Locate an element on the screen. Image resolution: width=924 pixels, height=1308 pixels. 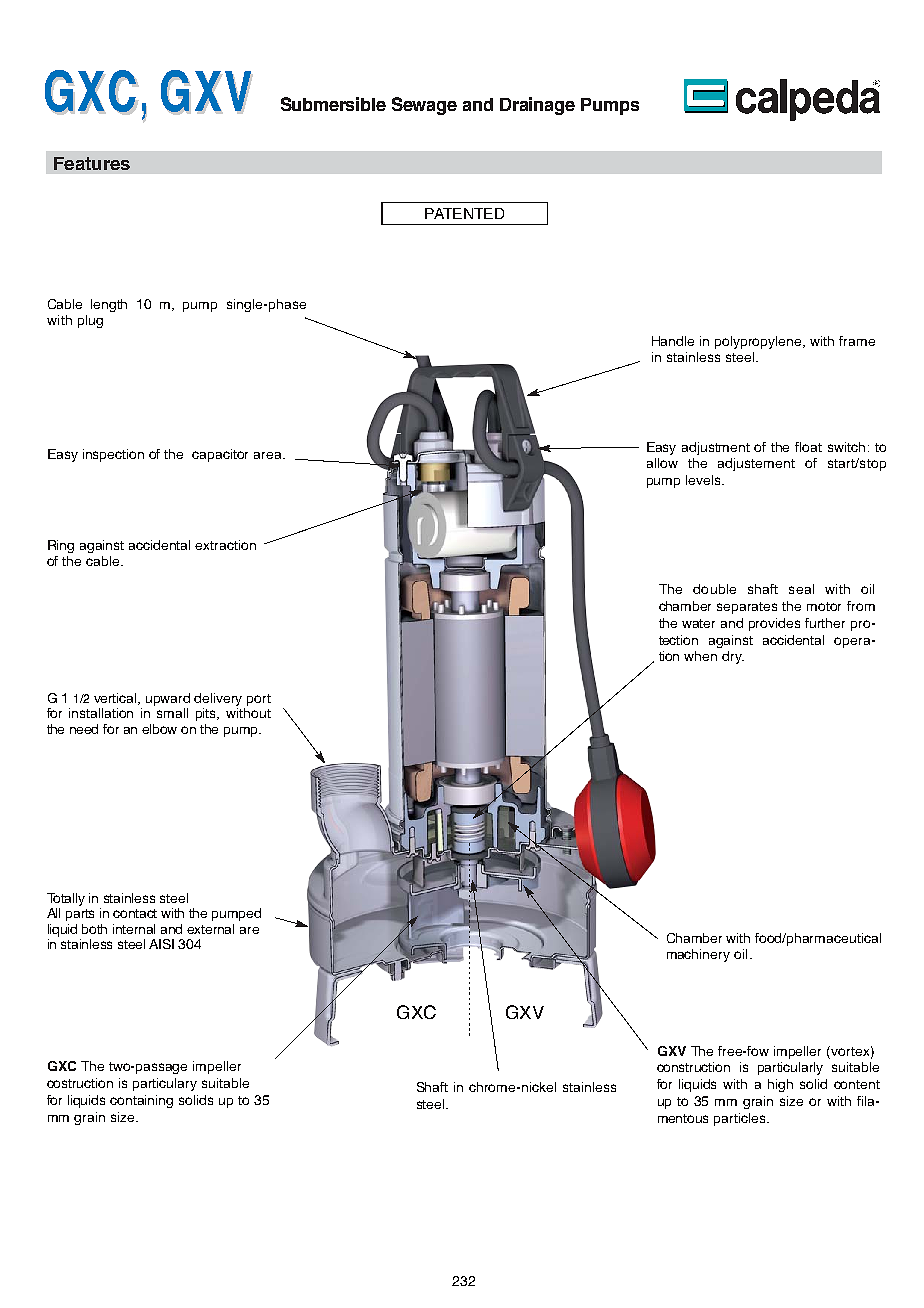
polypropylene is located at coordinates (759, 342).
